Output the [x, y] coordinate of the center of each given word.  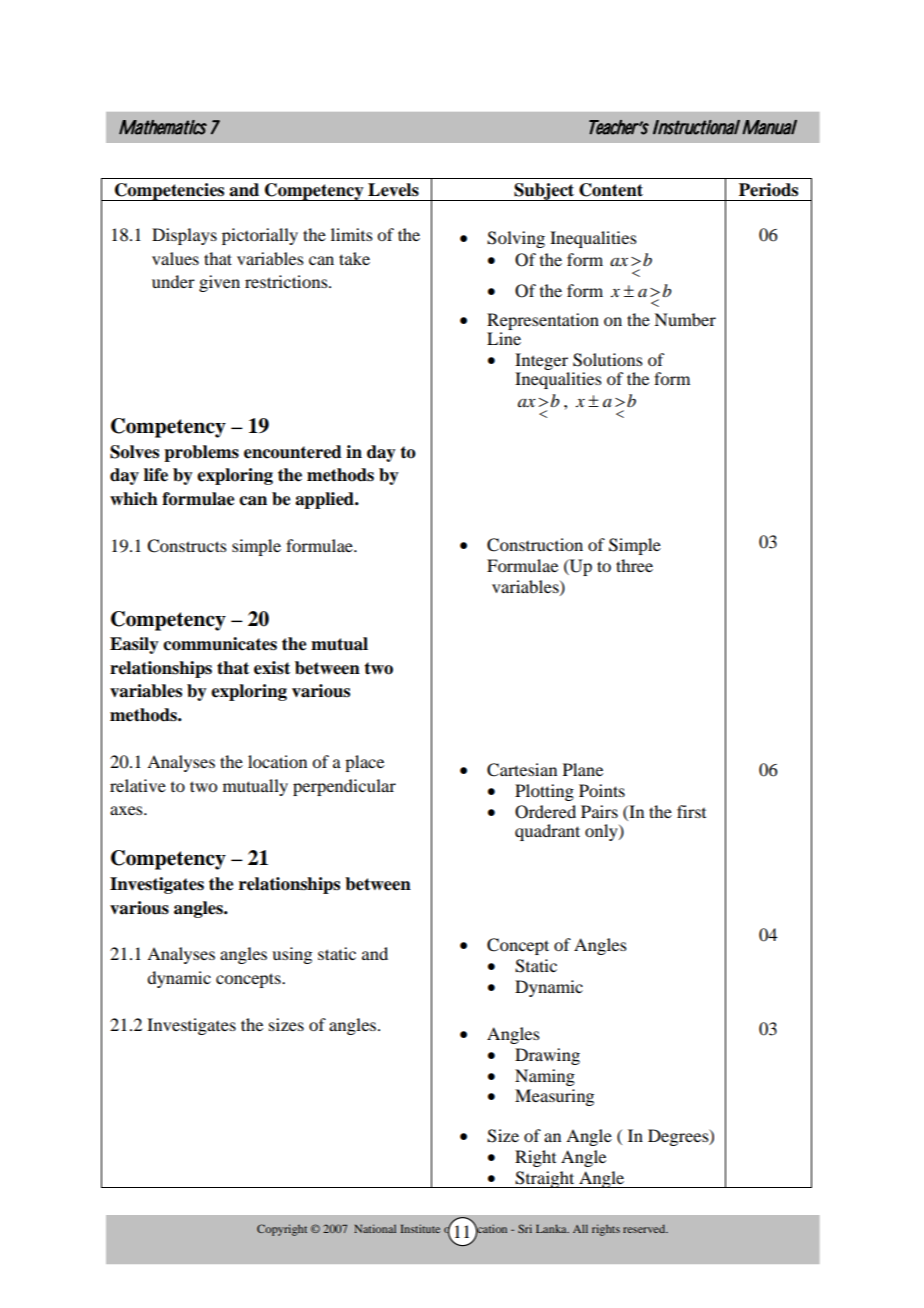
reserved [645, 1228]
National [375, 1228]
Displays [184, 236]
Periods [768, 190]
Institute [420, 1228]
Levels [393, 190]
